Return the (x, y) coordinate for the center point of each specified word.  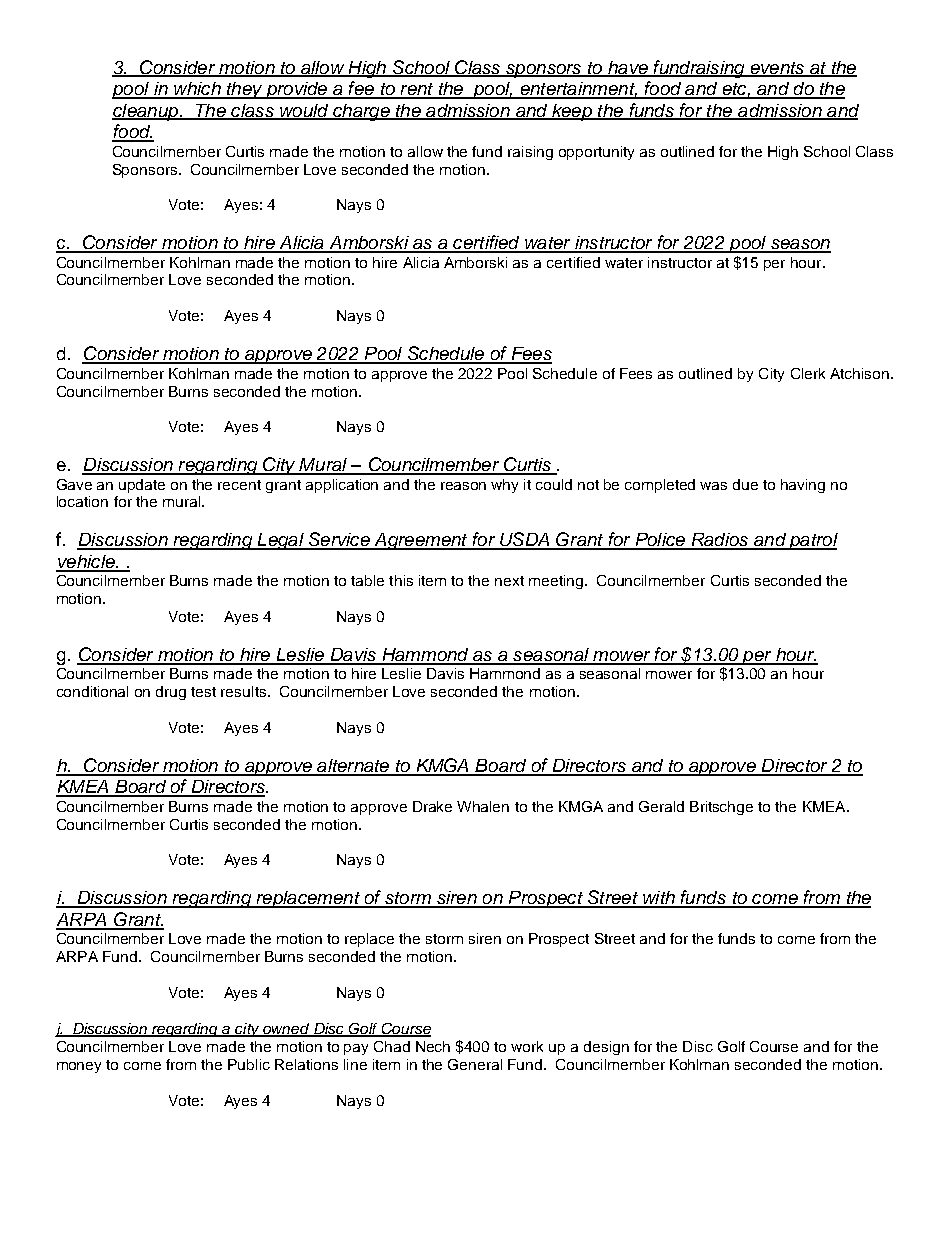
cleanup (146, 112)
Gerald (661, 806)
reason (463, 486)
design (606, 1048)
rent (417, 90)
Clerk (808, 373)
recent (239, 485)
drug (171, 693)
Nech (433, 1046)
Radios (720, 541)
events (777, 69)
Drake (432, 806)
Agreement (421, 541)
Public (249, 1064)
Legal (280, 541)
